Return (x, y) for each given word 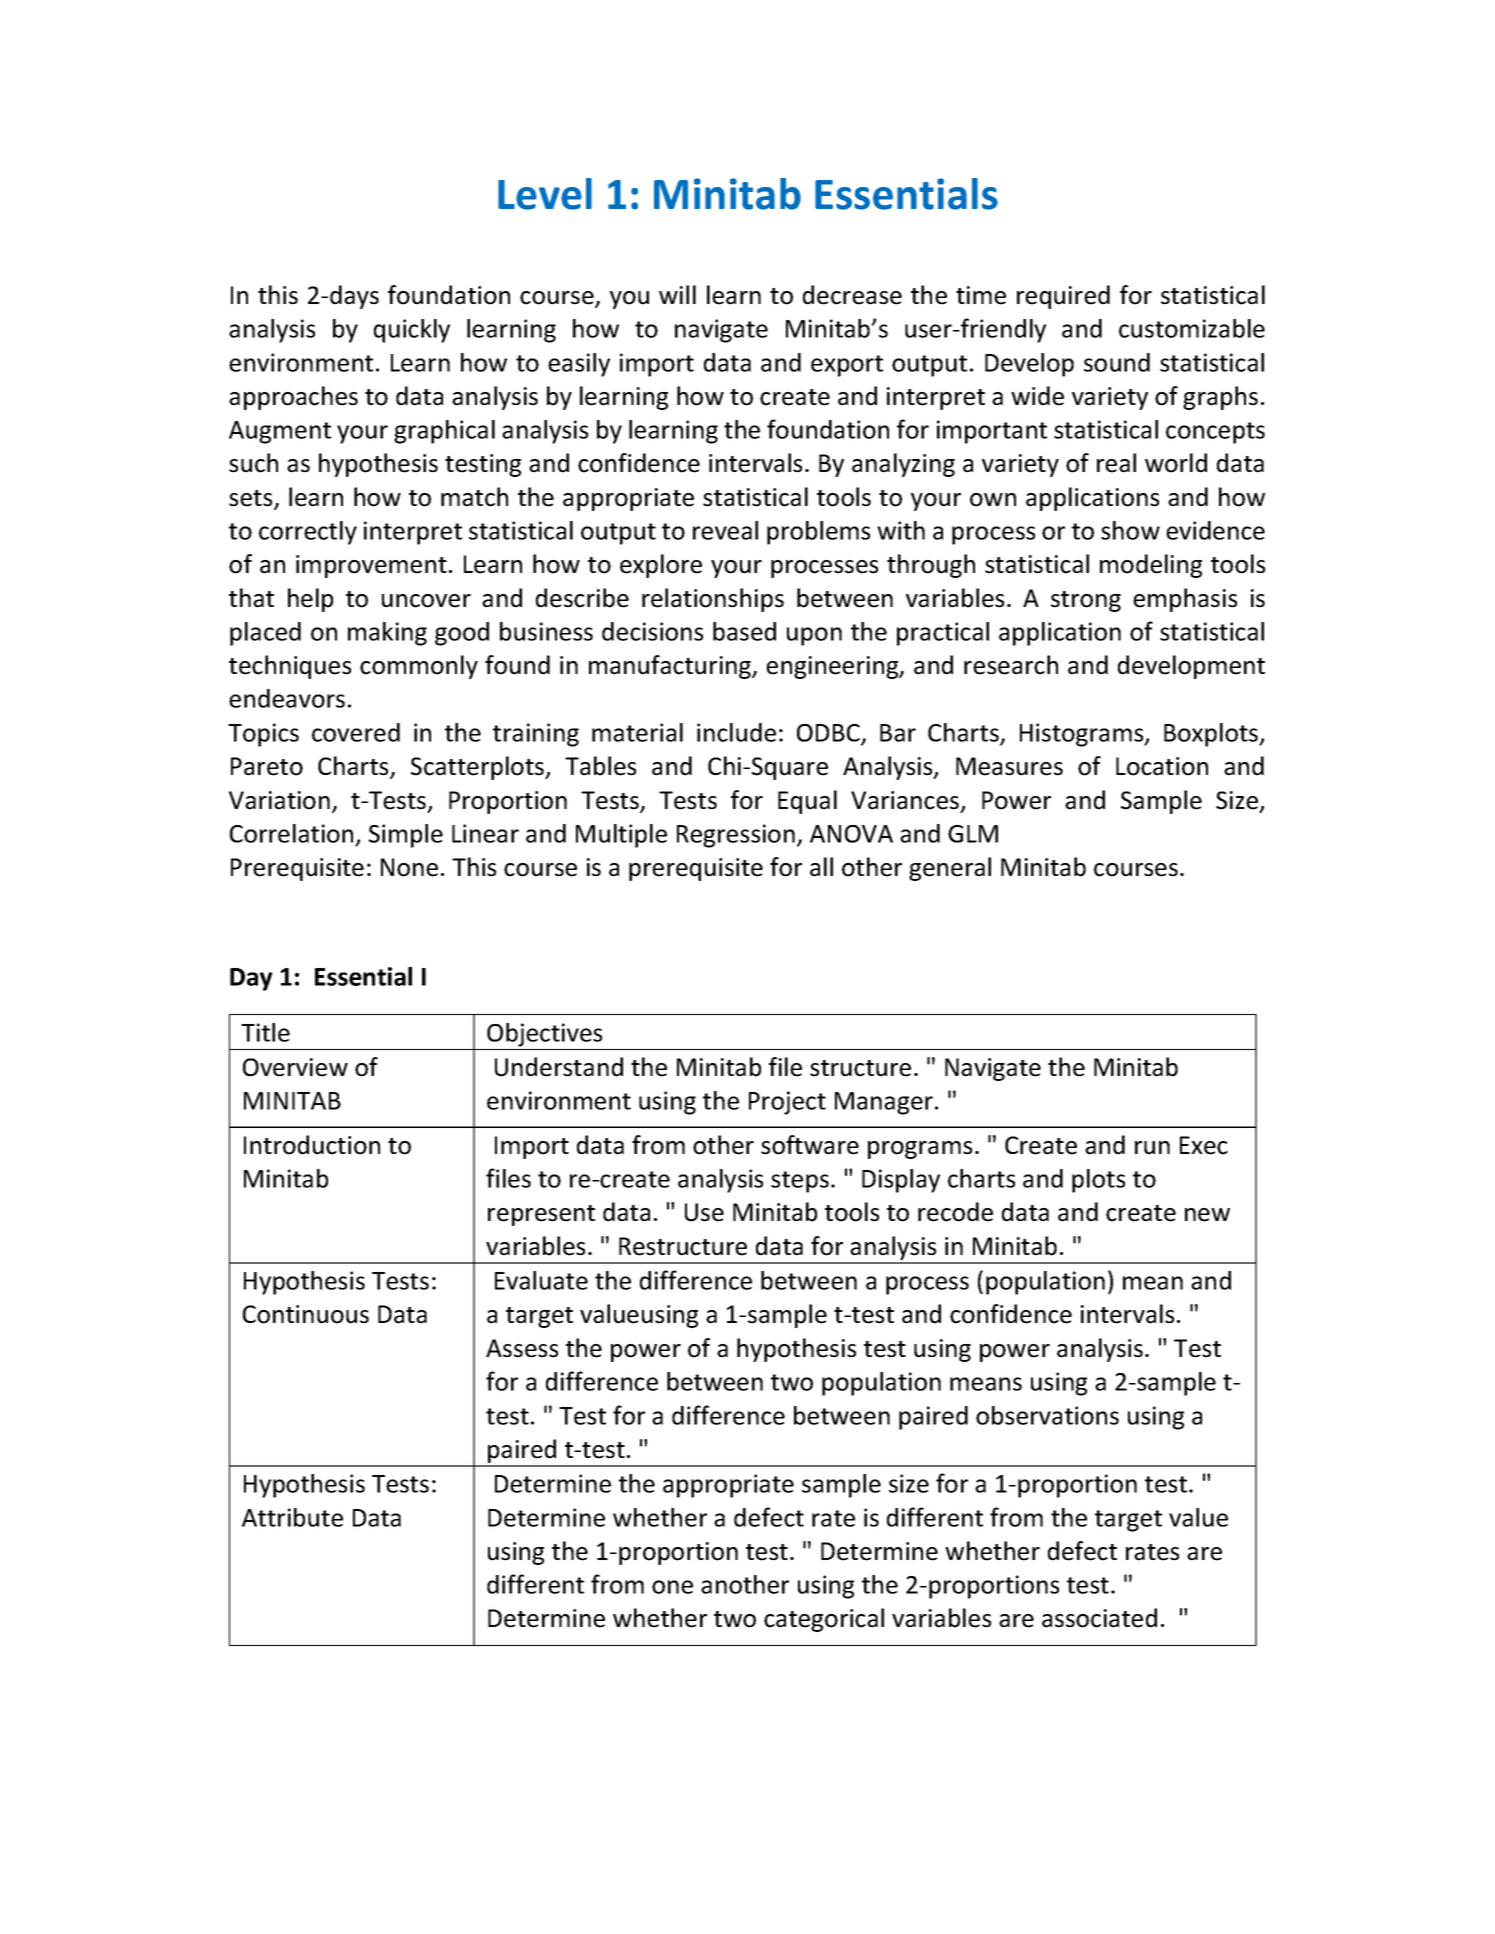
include (736, 732)
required (1063, 297)
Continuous (306, 1314)
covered (356, 732)
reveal (725, 530)
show (1130, 530)
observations (1047, 1415)
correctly (308, 533)
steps (800, 1182)
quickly (412, 331)
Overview (295, 1067)
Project (787, 1103)
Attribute (292, 1517)
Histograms (1083, 735)
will (677, 294)
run (1152, 1148)
